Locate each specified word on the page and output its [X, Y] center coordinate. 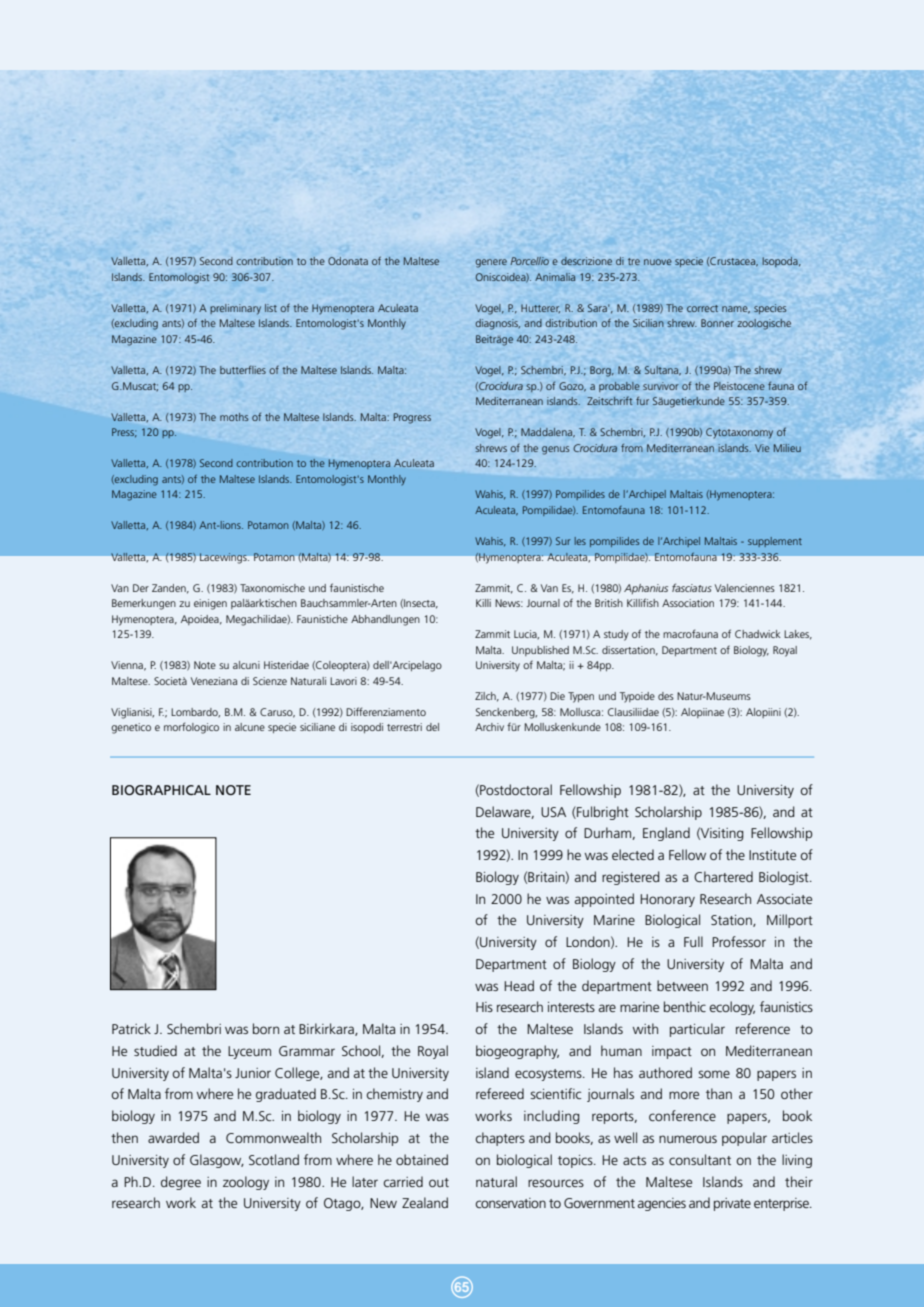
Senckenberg [506, 713]
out [439, 1182]
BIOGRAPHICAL [161, 790]
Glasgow [217, 1161]
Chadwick [758, 634]
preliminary [235, 309]
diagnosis [498, 324]
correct [702, 308]
